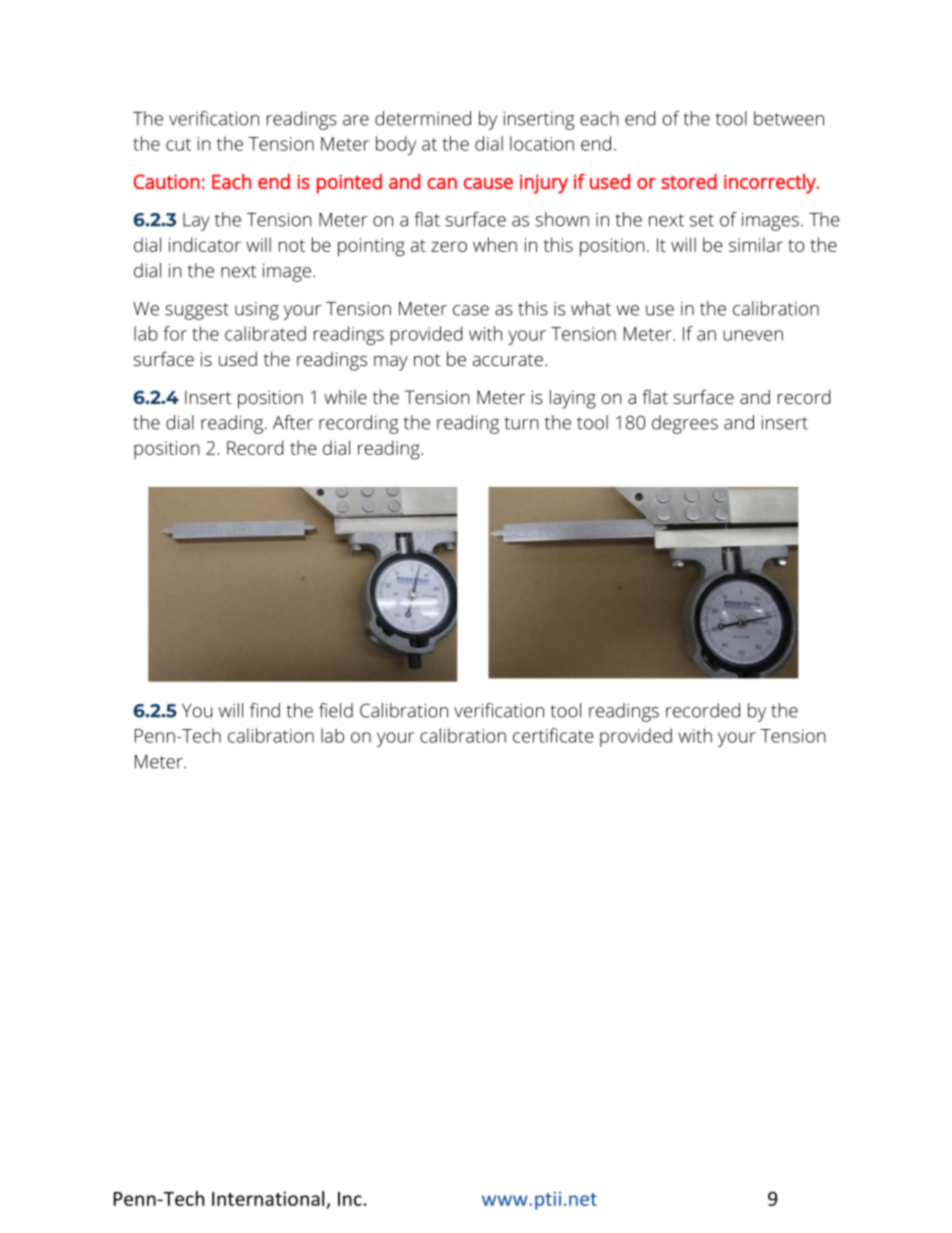 The image size is (952, 1233). I want to click on International, so click(268, 1198).
